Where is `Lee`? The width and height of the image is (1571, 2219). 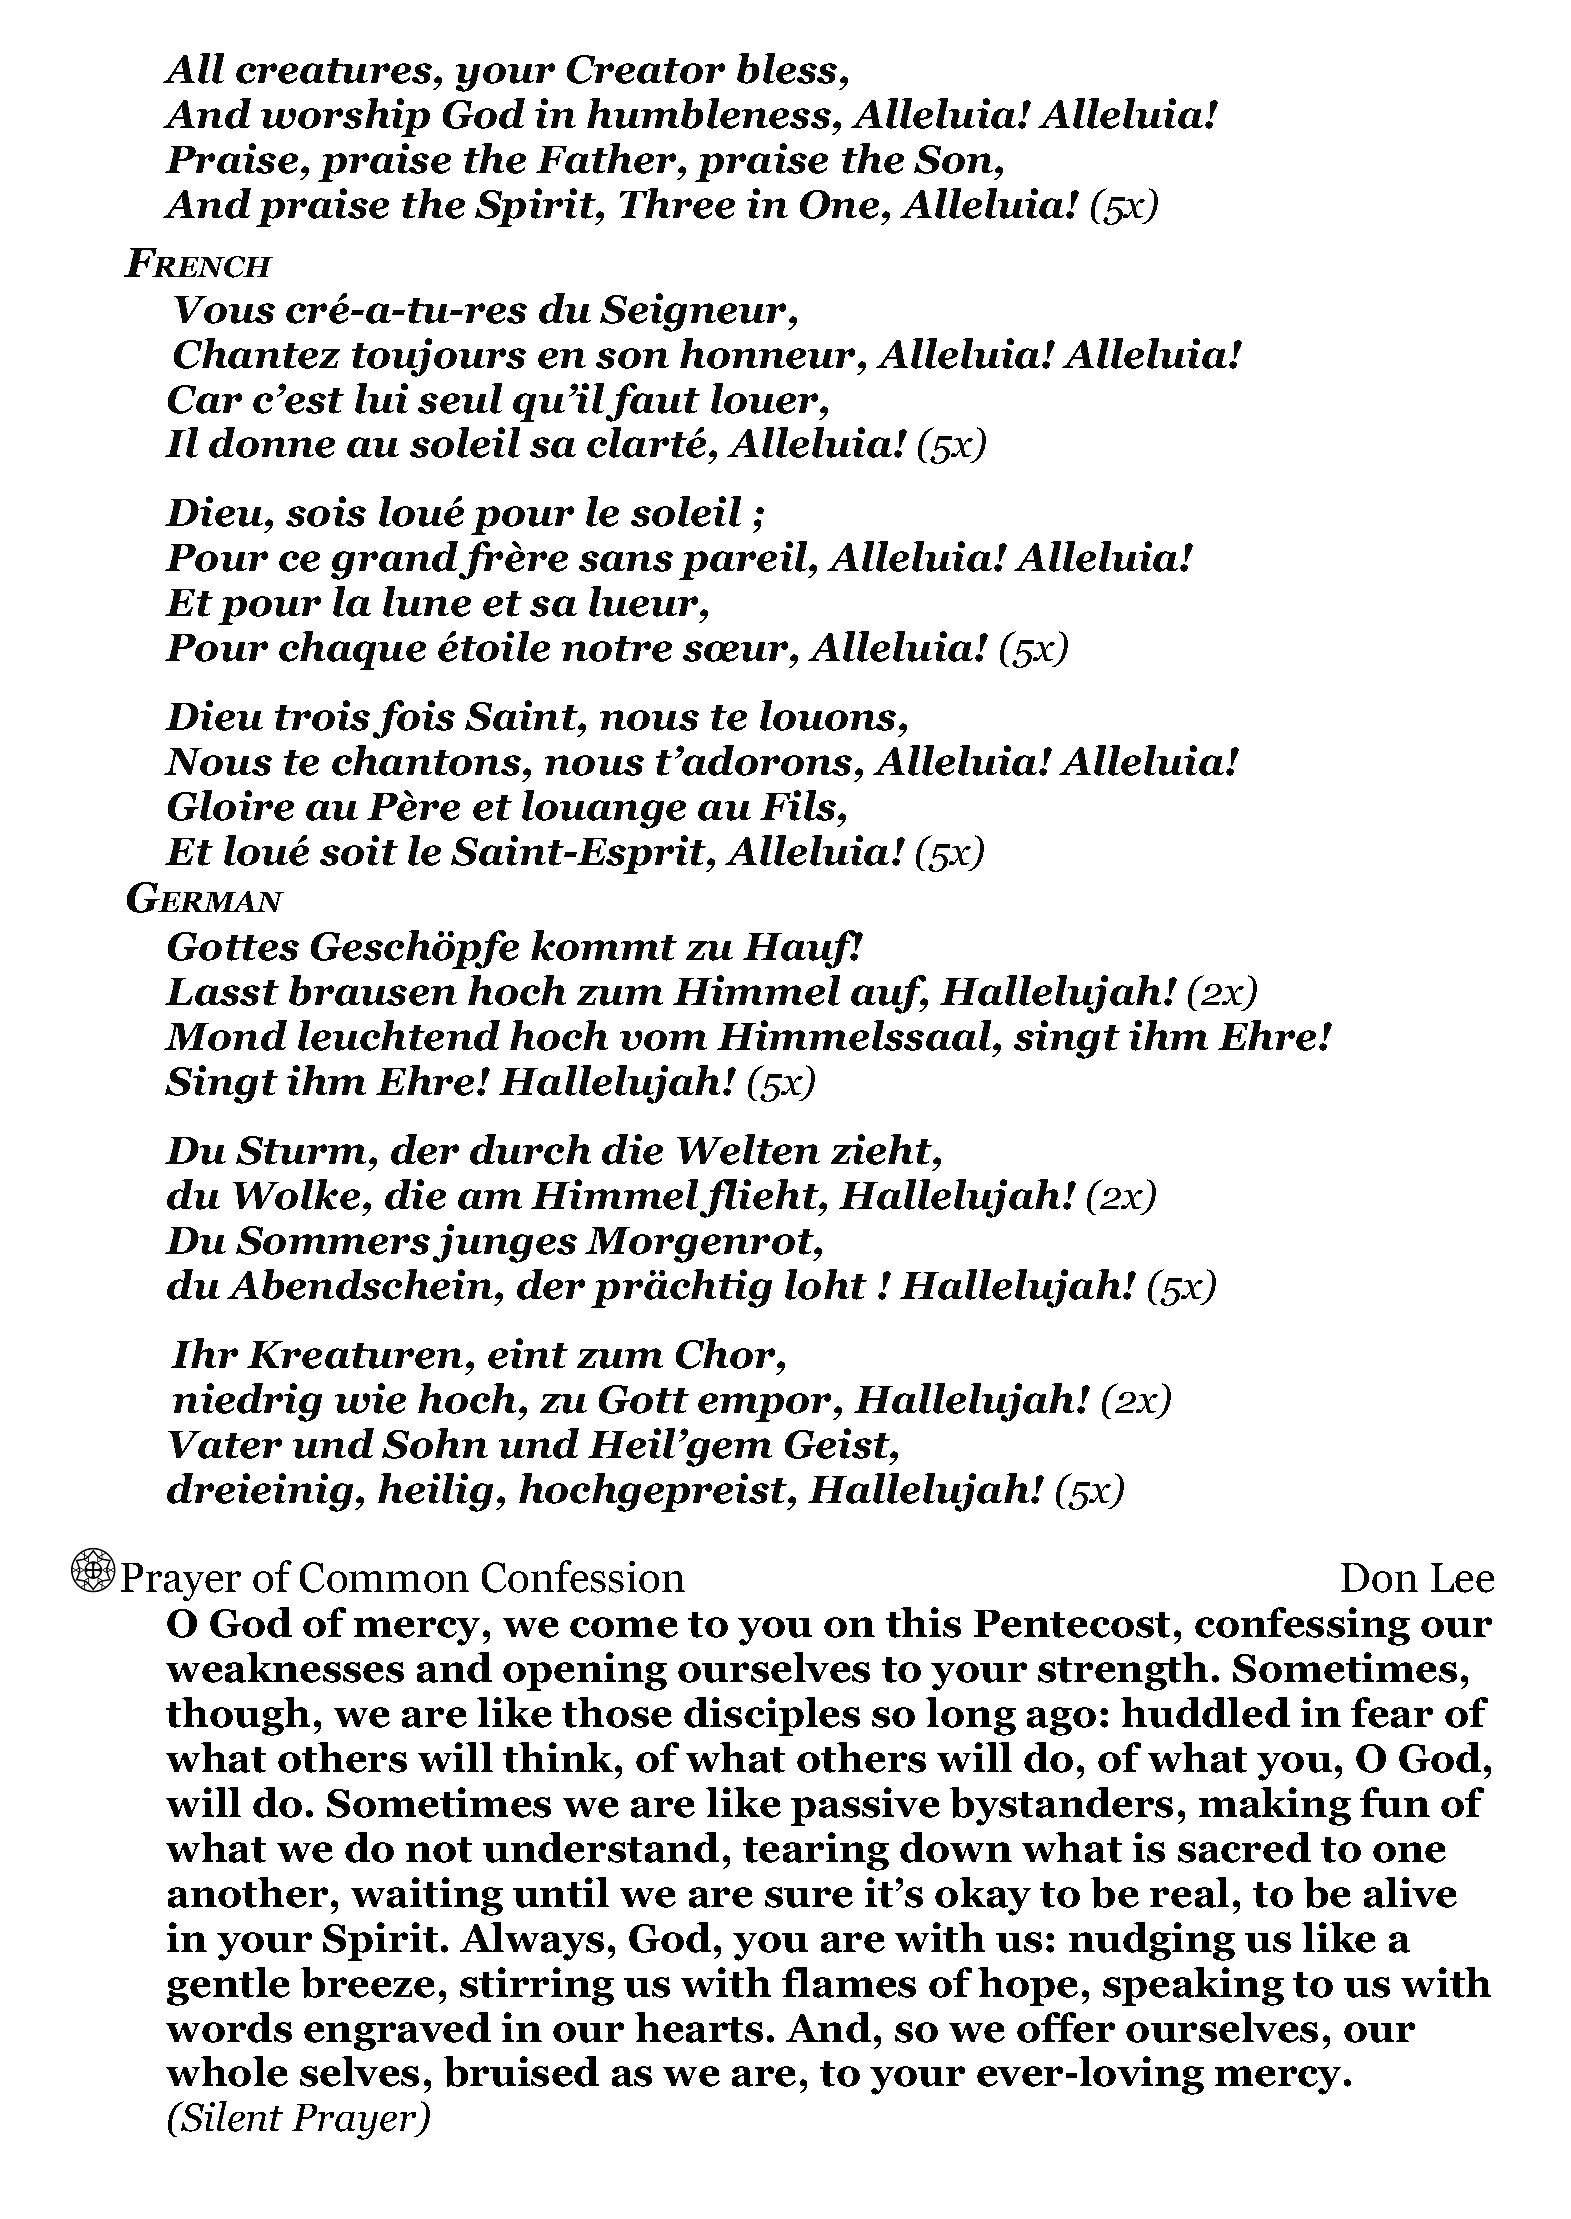 Lee is located at coordinates (1462, 1578).
